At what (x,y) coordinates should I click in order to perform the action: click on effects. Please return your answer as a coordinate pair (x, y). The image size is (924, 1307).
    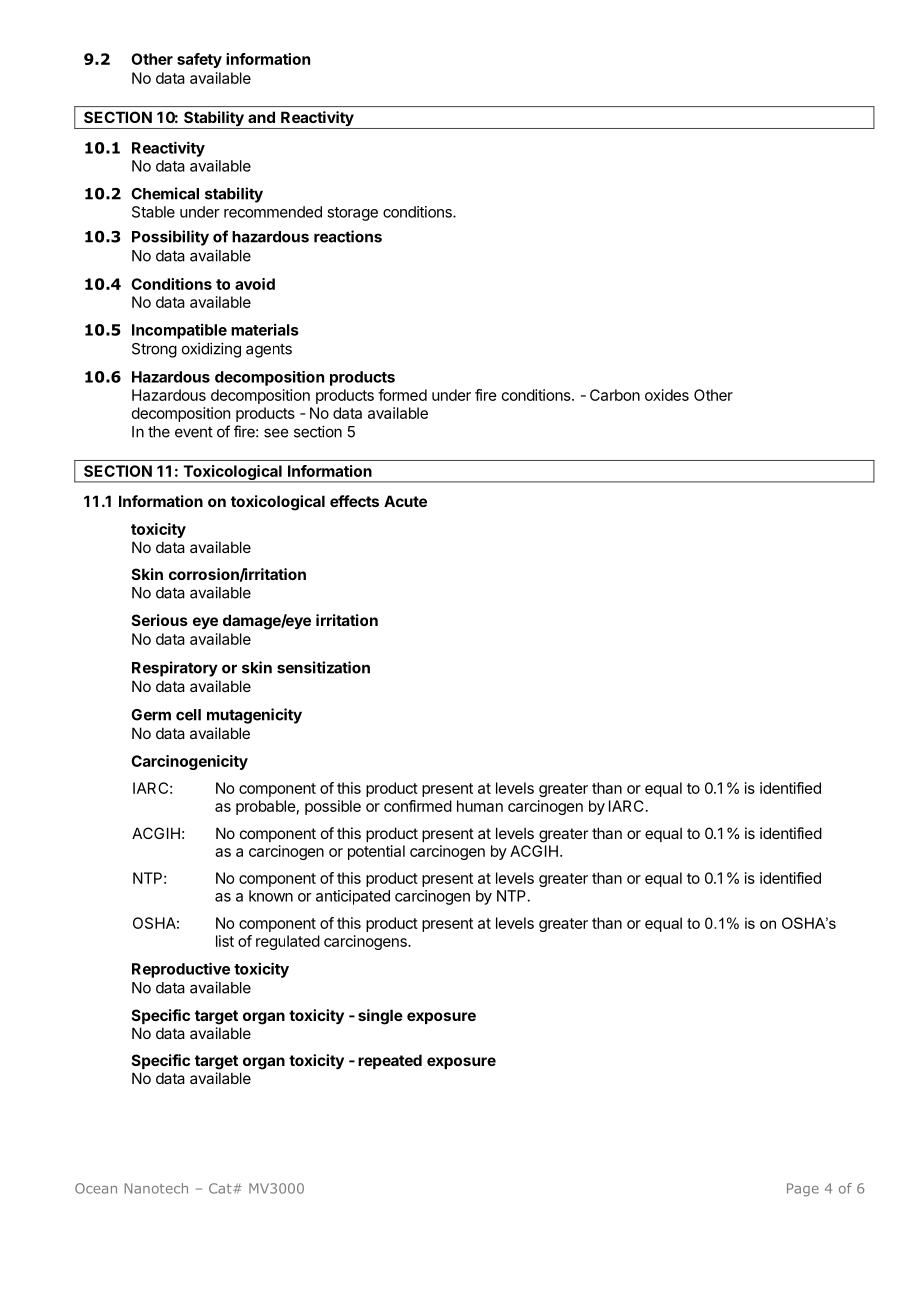
    Looking at the image, I should click on (354, 501).
